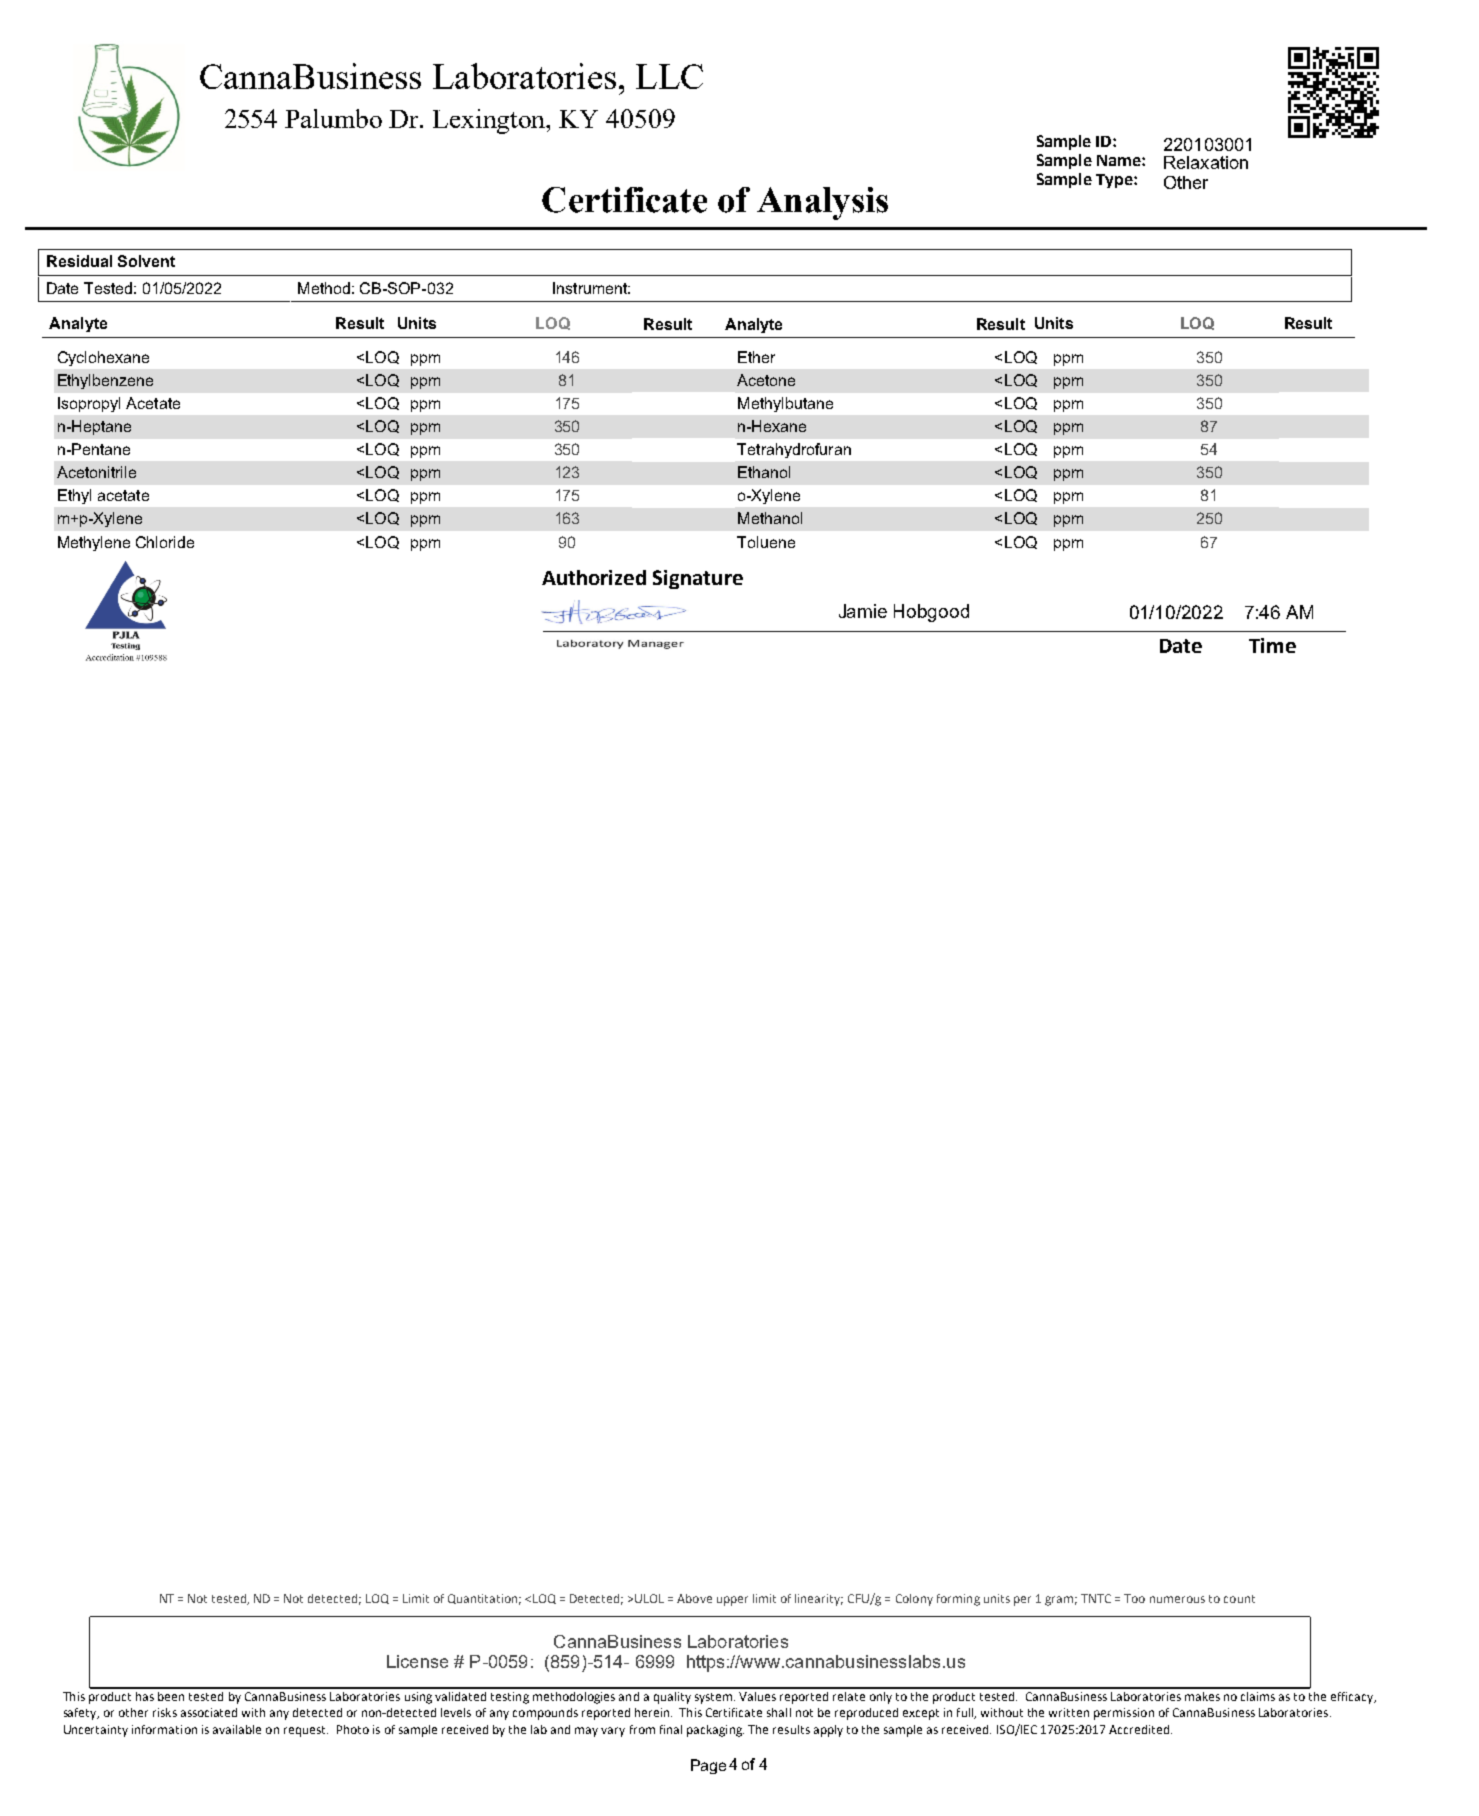 This document has width=1479, height=1816. Describe the element at coordinates (146, 261) in the document. I see `Solvent` at that location.
